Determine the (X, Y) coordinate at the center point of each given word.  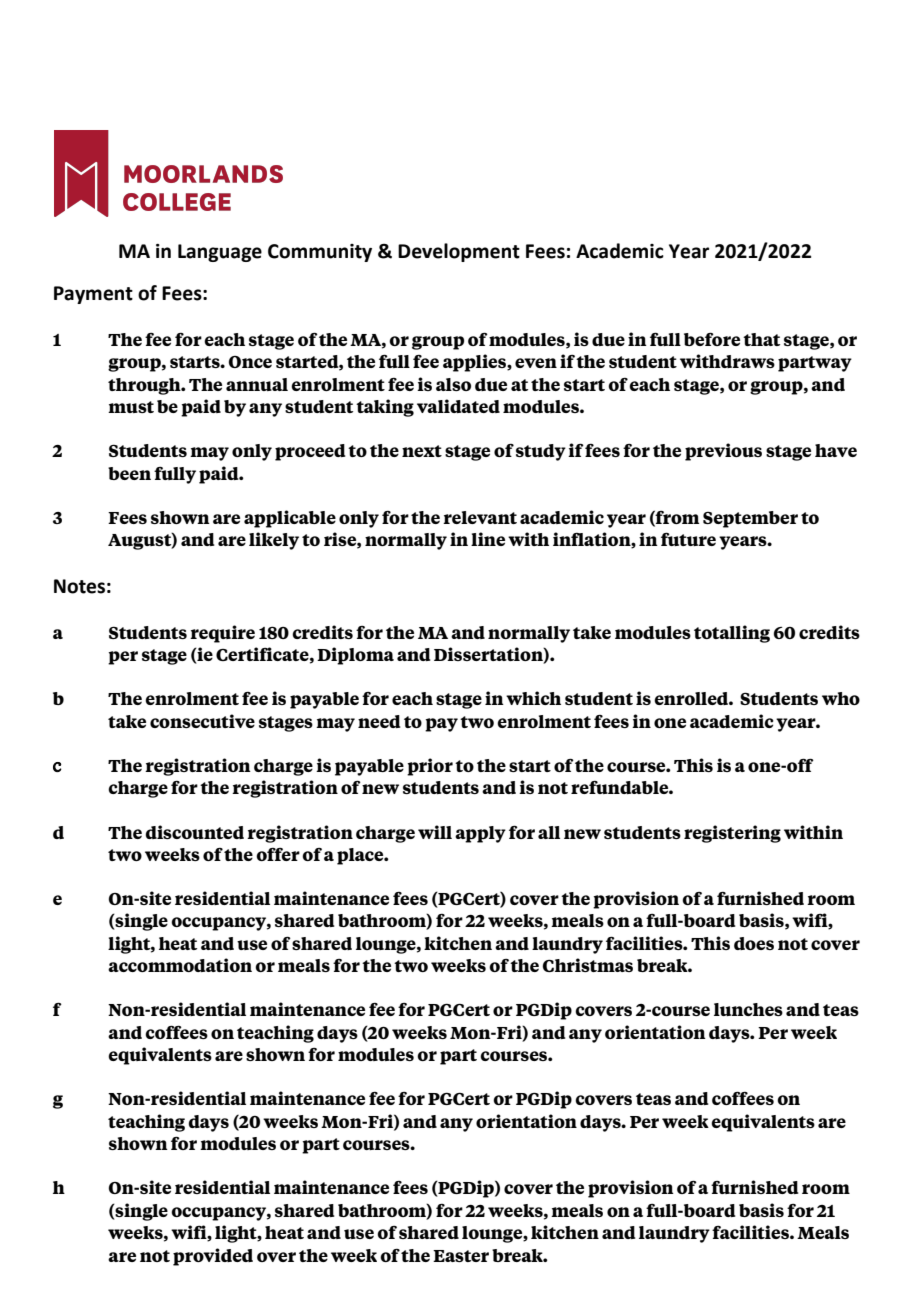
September (750, 519)
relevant (480, 517)
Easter (461, 1256)
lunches (748, 1009)
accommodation (180, 965)
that (761, 339)
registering (732, 834)
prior (430, 767)
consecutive (202, 721)
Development (459, 252)
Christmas (588, 965)
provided (213, 1257)
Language (220, 253)
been (129, 473)
